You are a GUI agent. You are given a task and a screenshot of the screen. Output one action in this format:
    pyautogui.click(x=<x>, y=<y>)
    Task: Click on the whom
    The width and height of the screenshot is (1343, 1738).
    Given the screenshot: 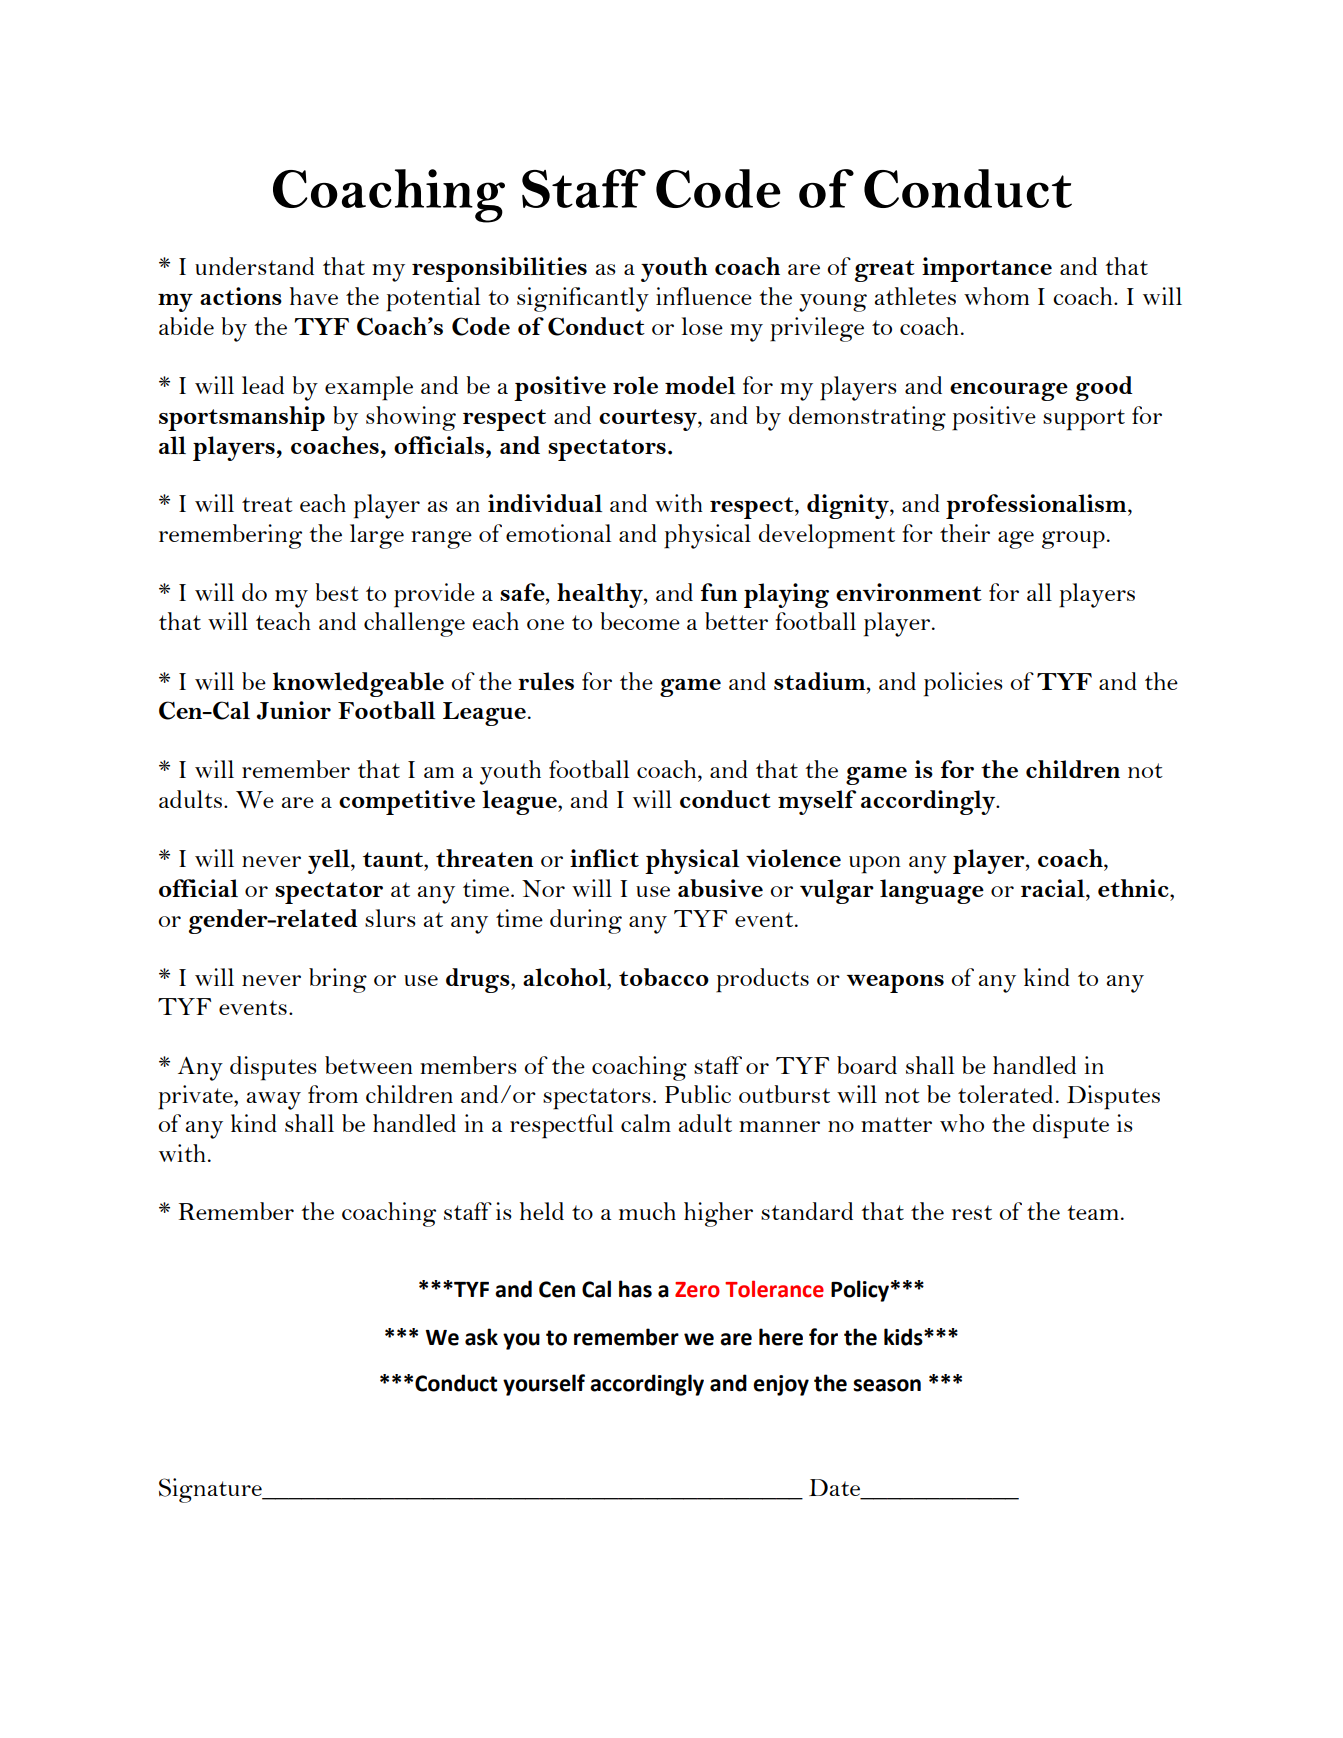 What is the action you would take?
    pyautogui.click(x=996, y=296)
